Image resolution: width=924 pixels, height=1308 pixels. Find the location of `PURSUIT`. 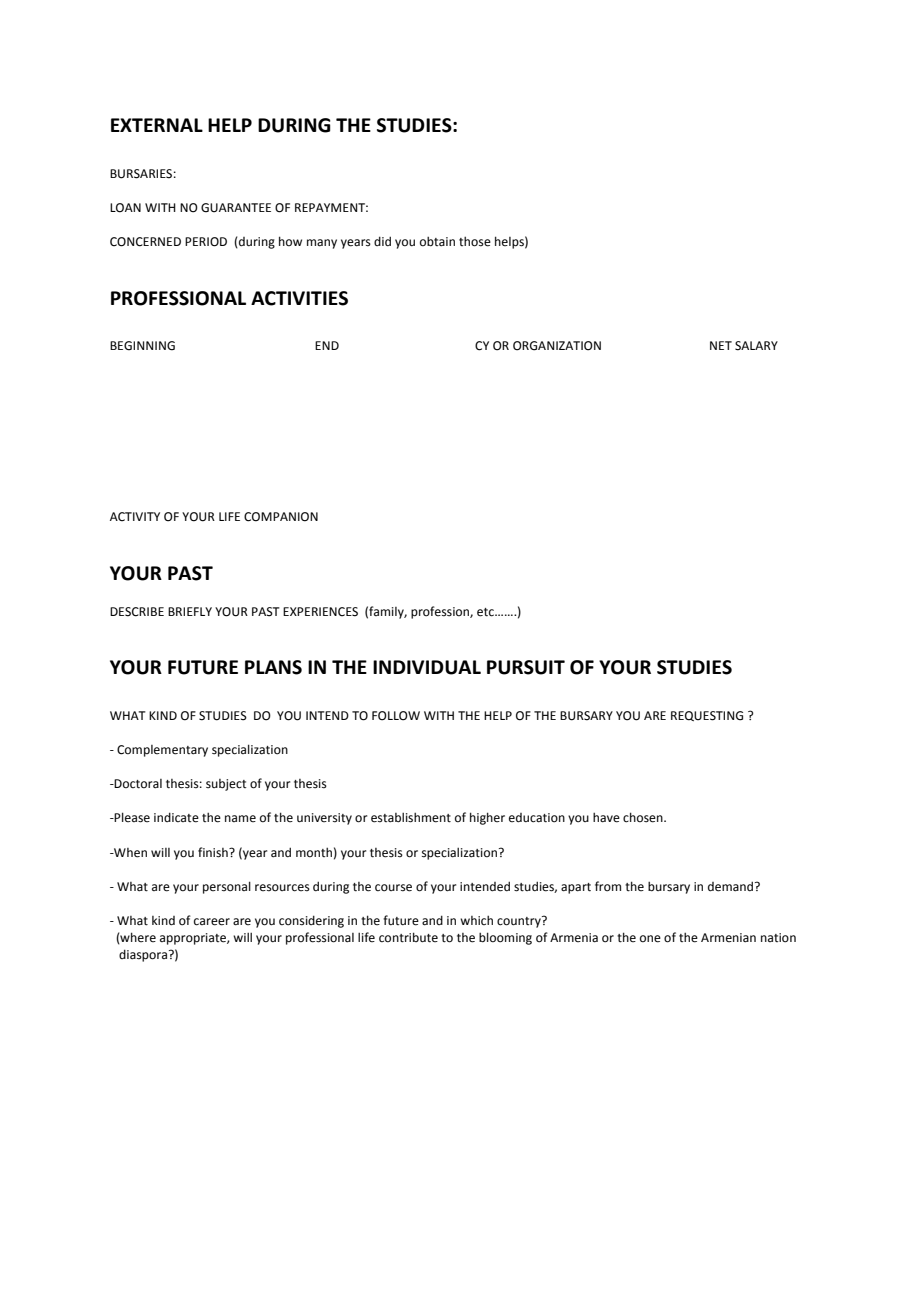

PURSUIT is located at coordinates (526, 667).
